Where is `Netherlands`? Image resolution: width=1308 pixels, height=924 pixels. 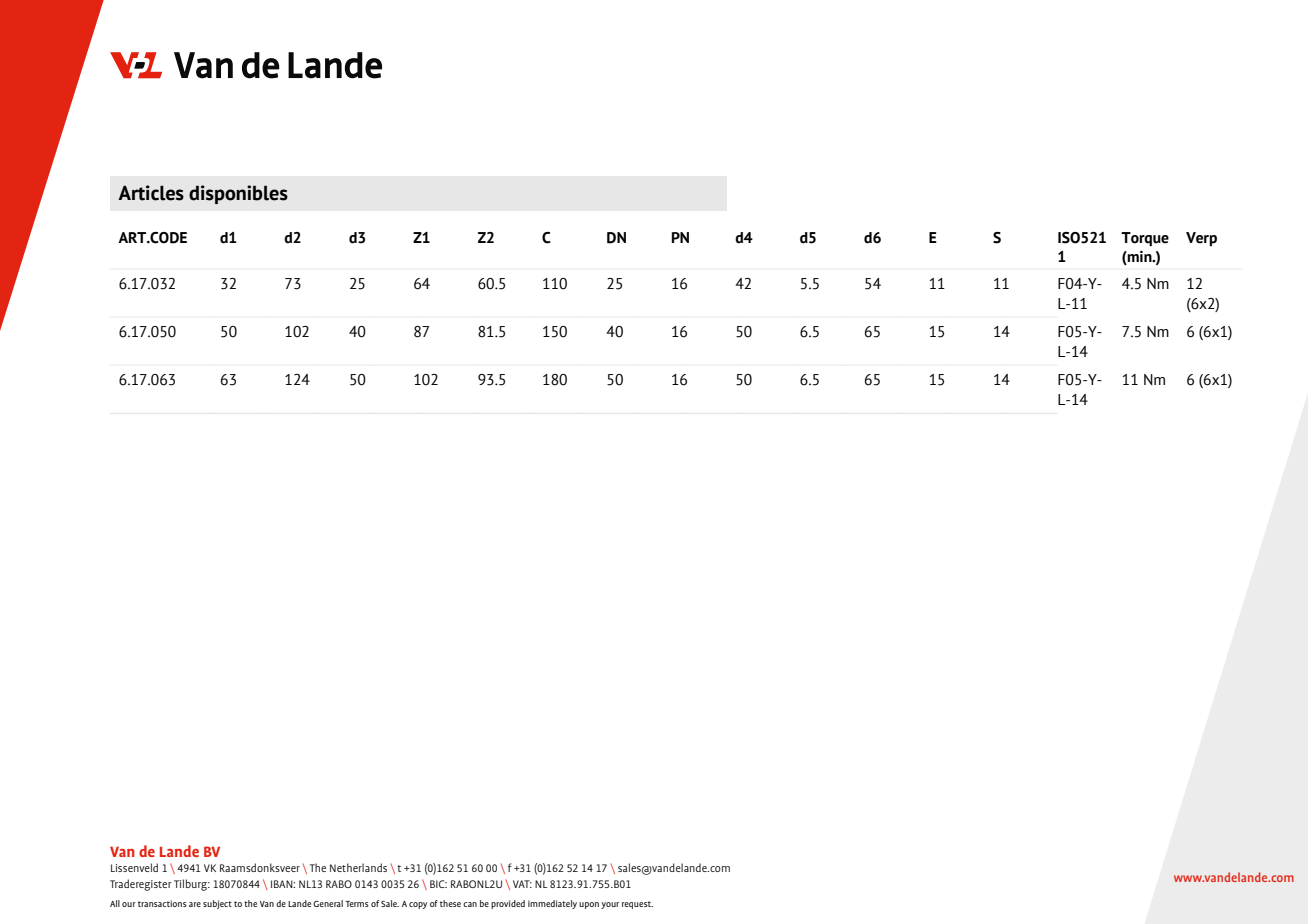 Netherlands is located at coordinates (358, 867).
